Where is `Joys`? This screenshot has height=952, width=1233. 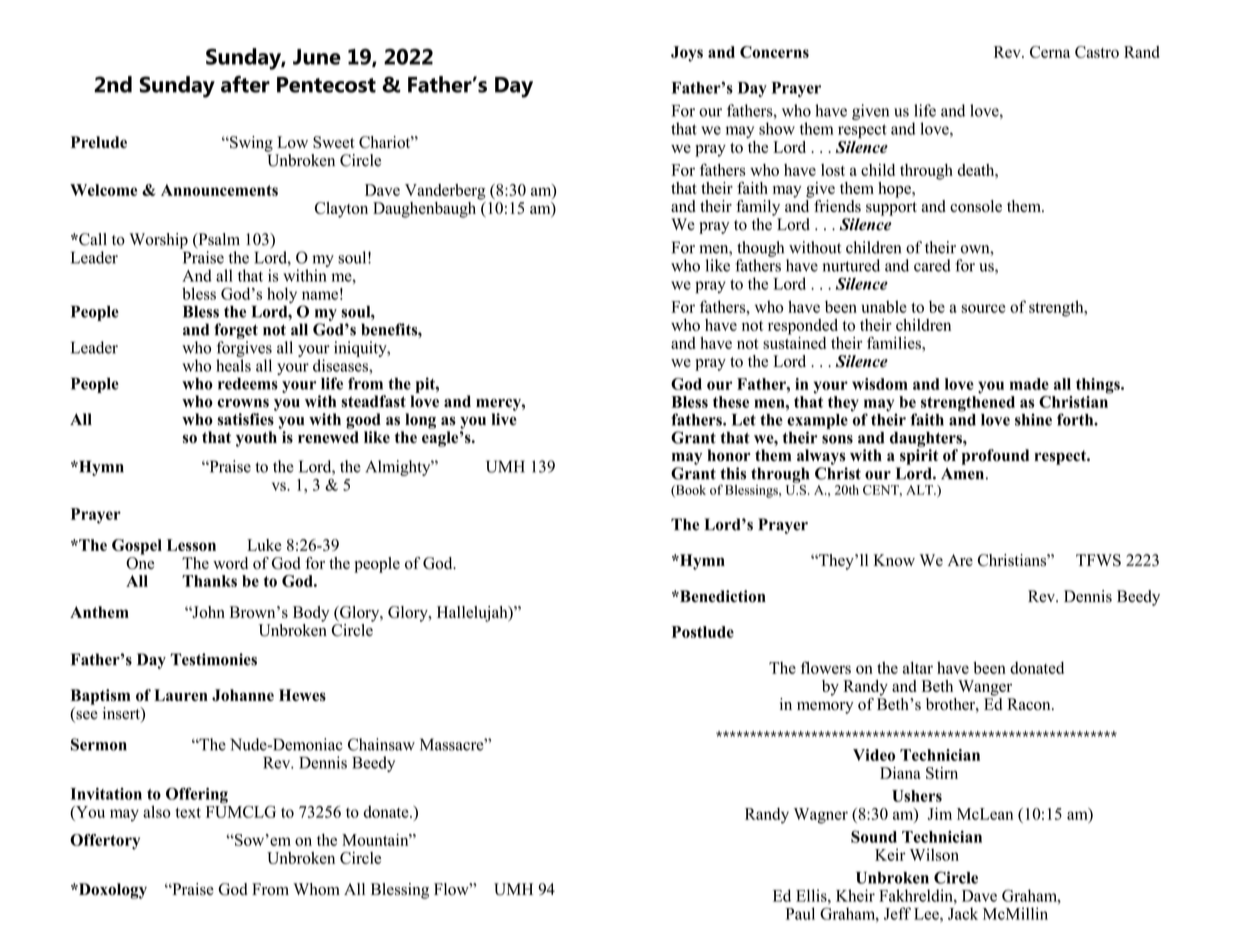
Joys is located at coordinates (687, 54).
